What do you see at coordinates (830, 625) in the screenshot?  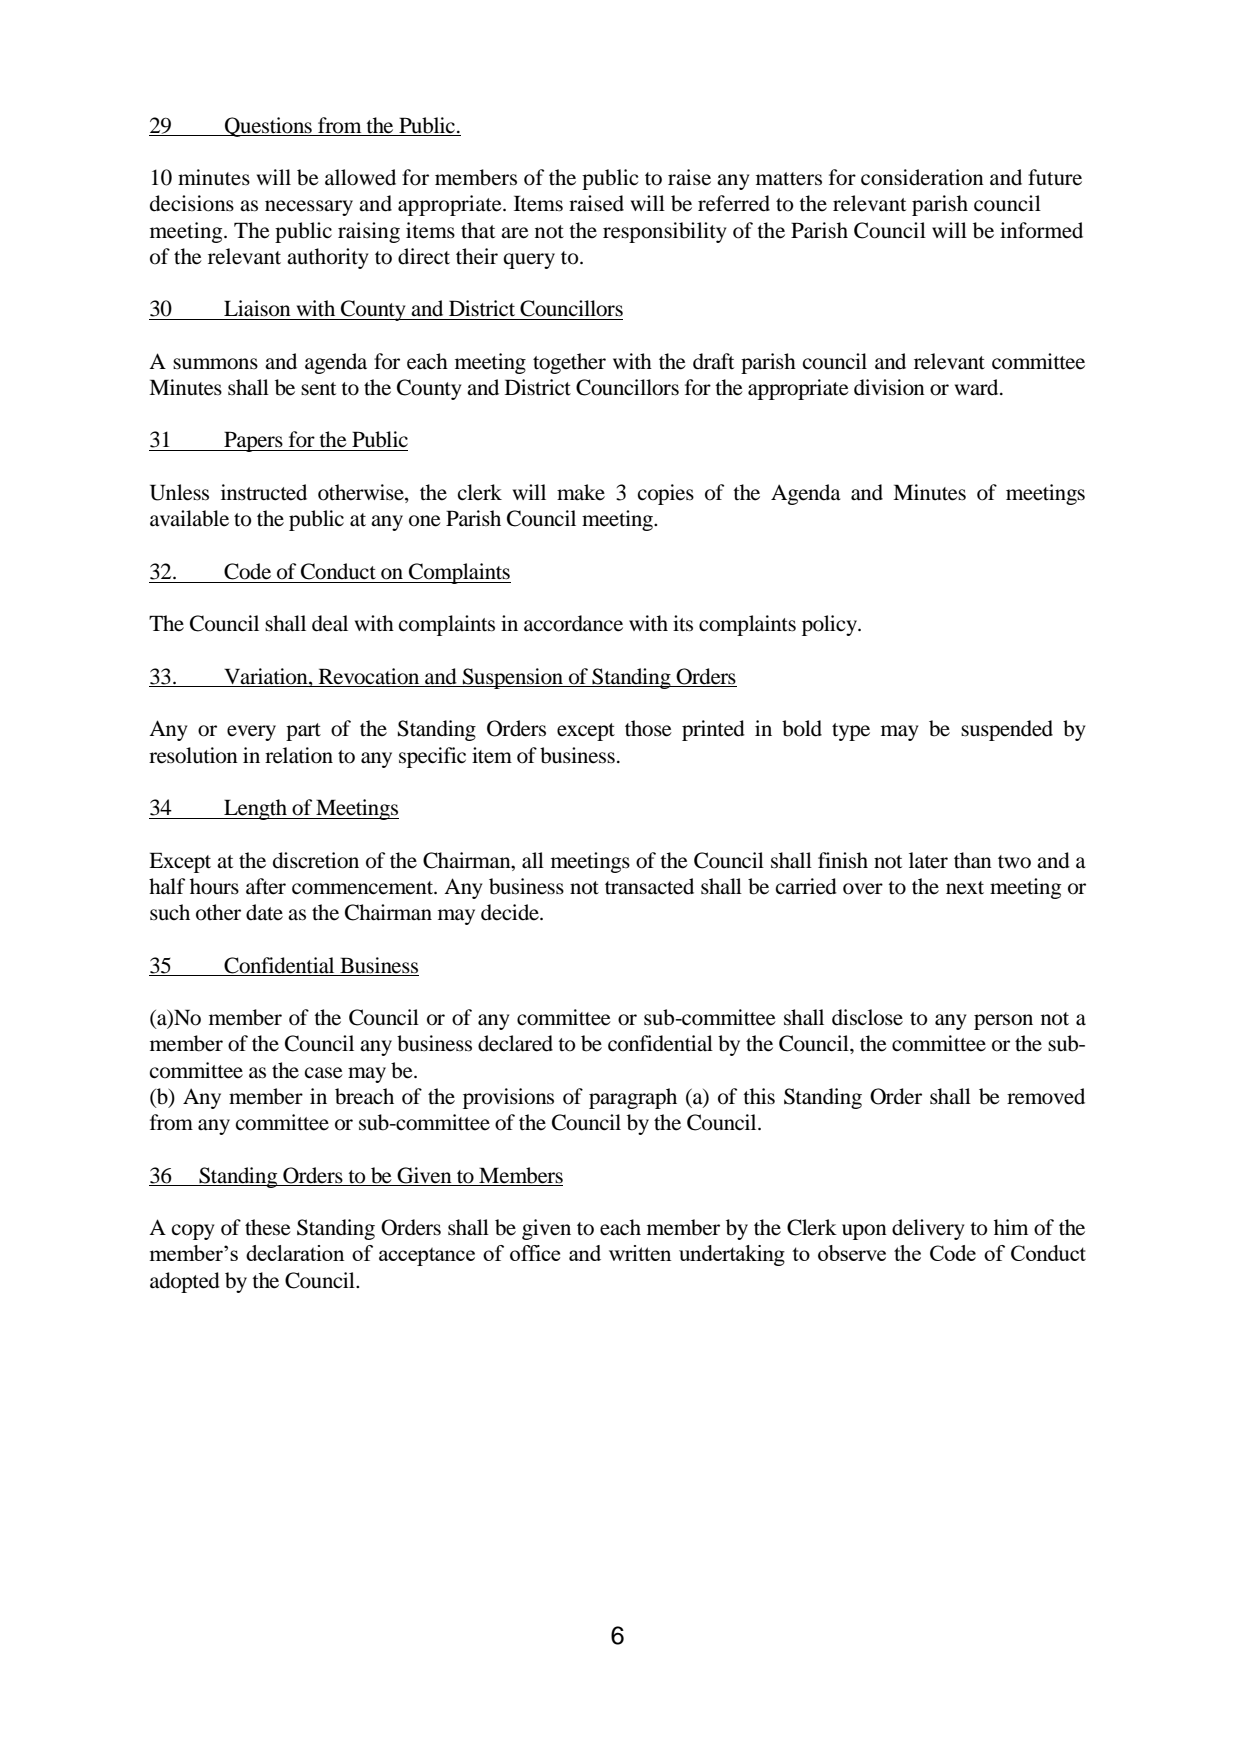 I see `policy` at bounding box center [830, 625].
